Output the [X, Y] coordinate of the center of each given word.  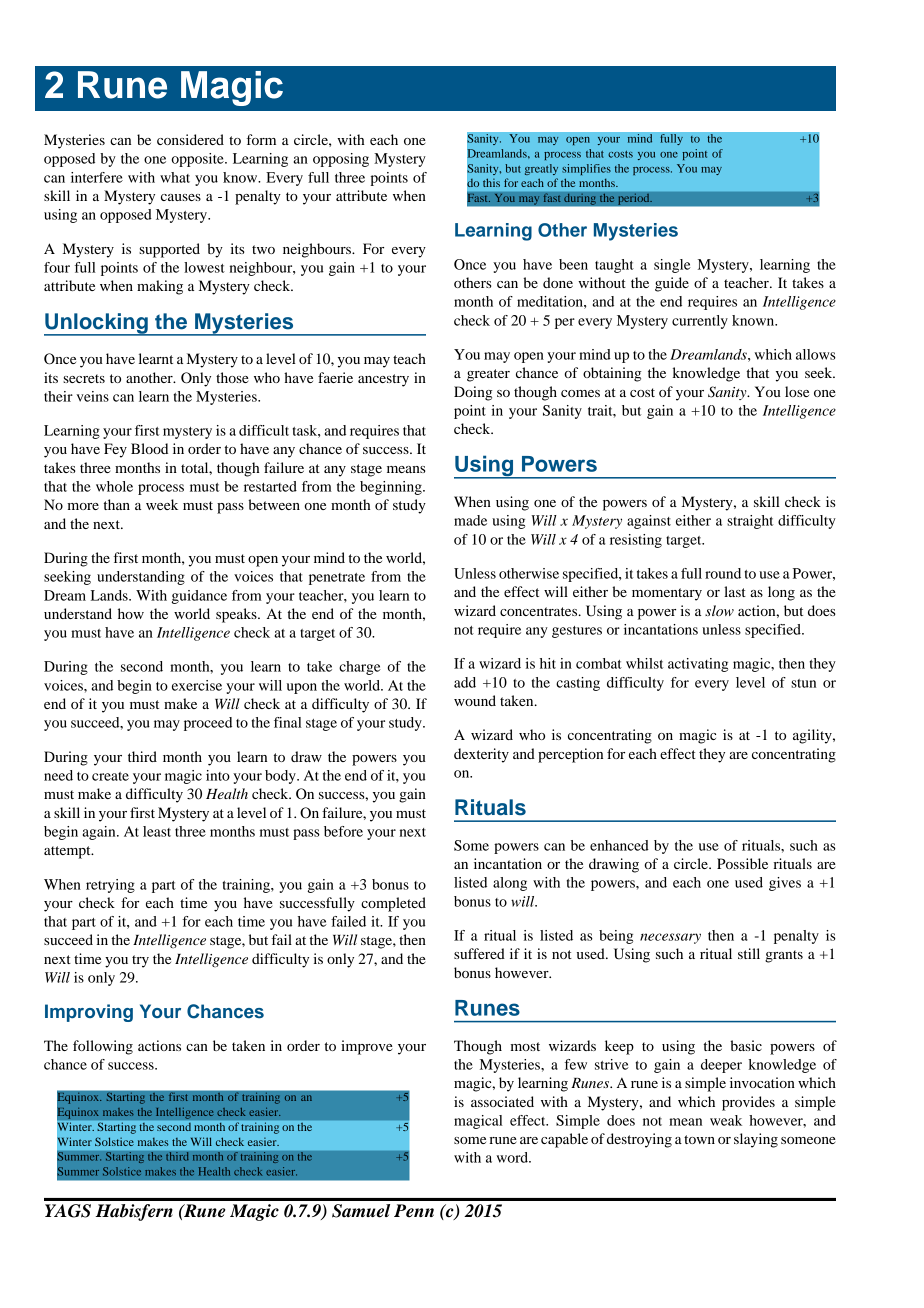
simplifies [586, 169]
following [103, 1047]
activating [698, 665]
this [491, 182]
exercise [197, 685]
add [465, 682]
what [175, 177]
